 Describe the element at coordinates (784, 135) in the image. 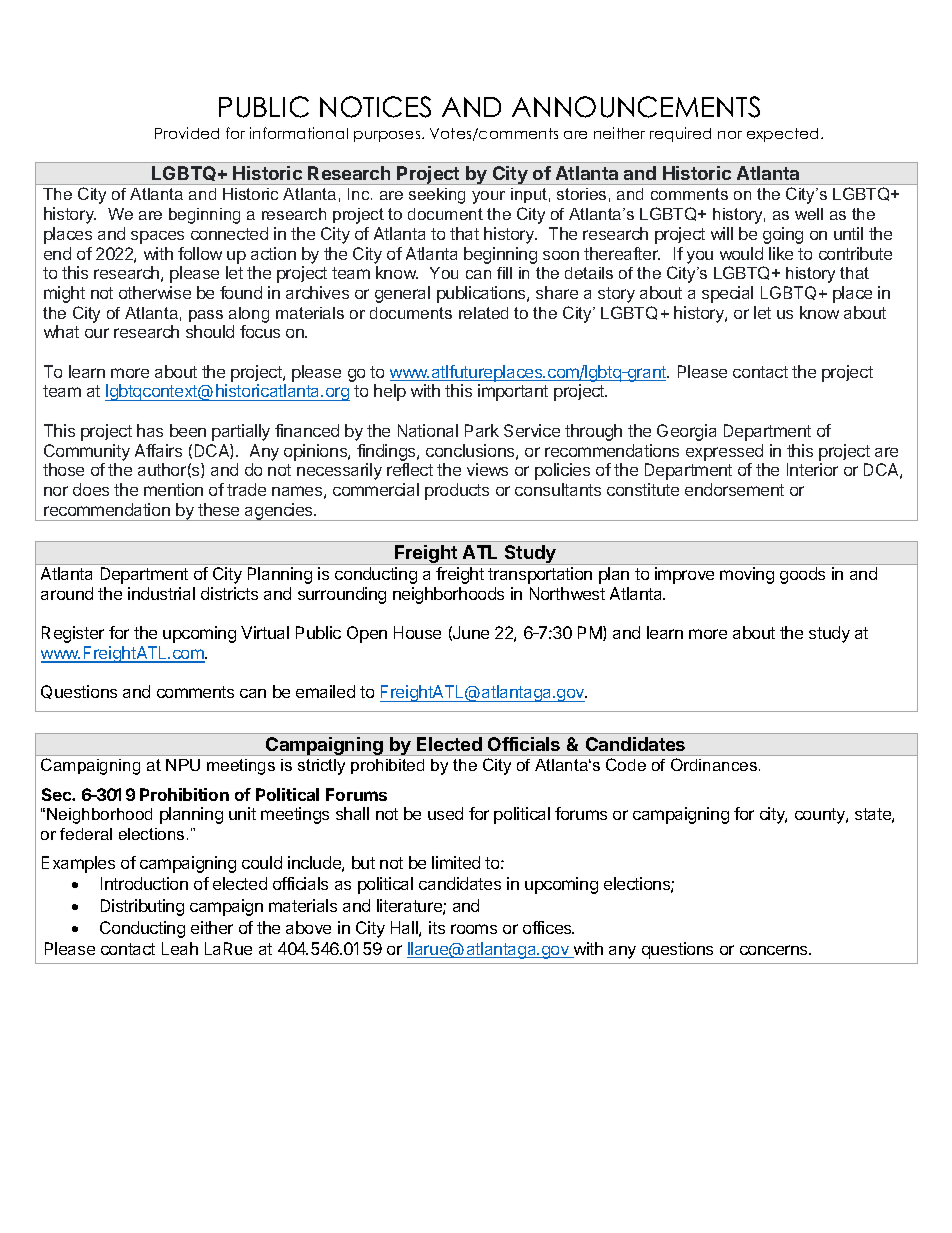

I see `expected` at that location.
